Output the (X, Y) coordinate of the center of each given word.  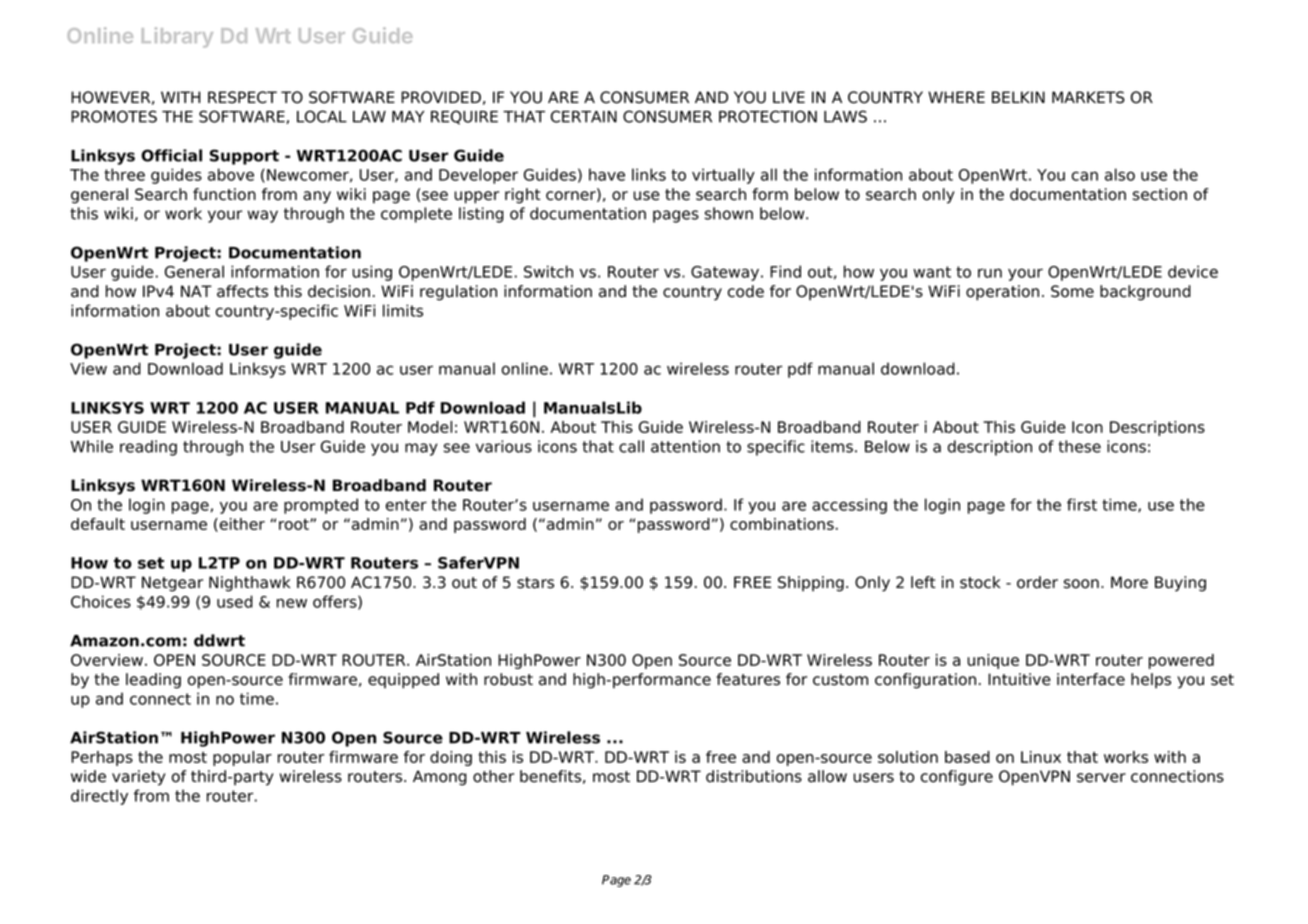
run (990, 273)
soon (1081, 584)
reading (148, 448)
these (1079, 446)
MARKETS (1088, 97)
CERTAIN (584, 116)
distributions (754, 776)
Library (177, 37)
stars (535, 583)
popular (242, 758)
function (224, 194)
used (235, 601)
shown (729, 213)
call (631, 446)
